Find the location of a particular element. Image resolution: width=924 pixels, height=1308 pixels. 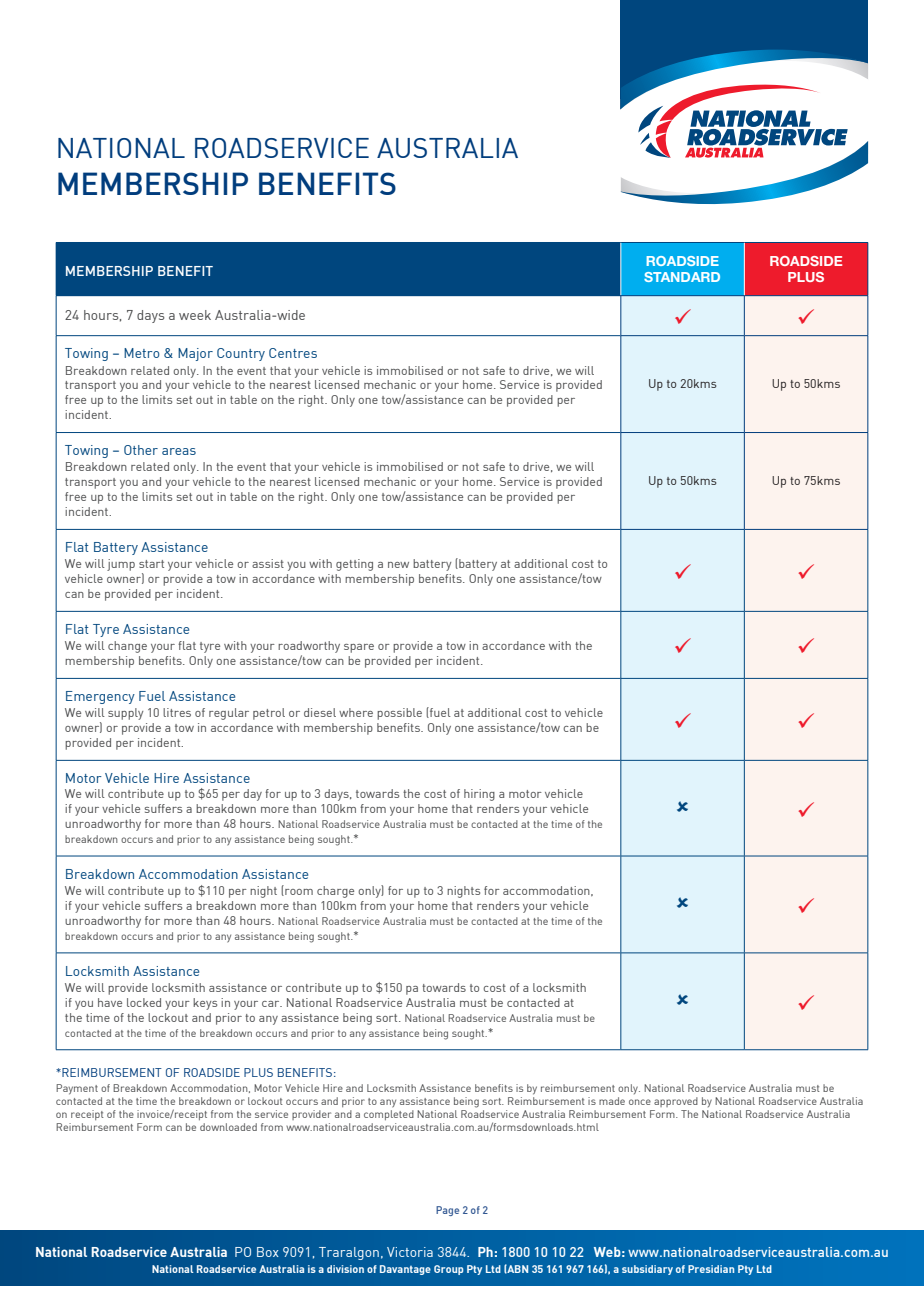

supply is located at coordinates (125, 714).
